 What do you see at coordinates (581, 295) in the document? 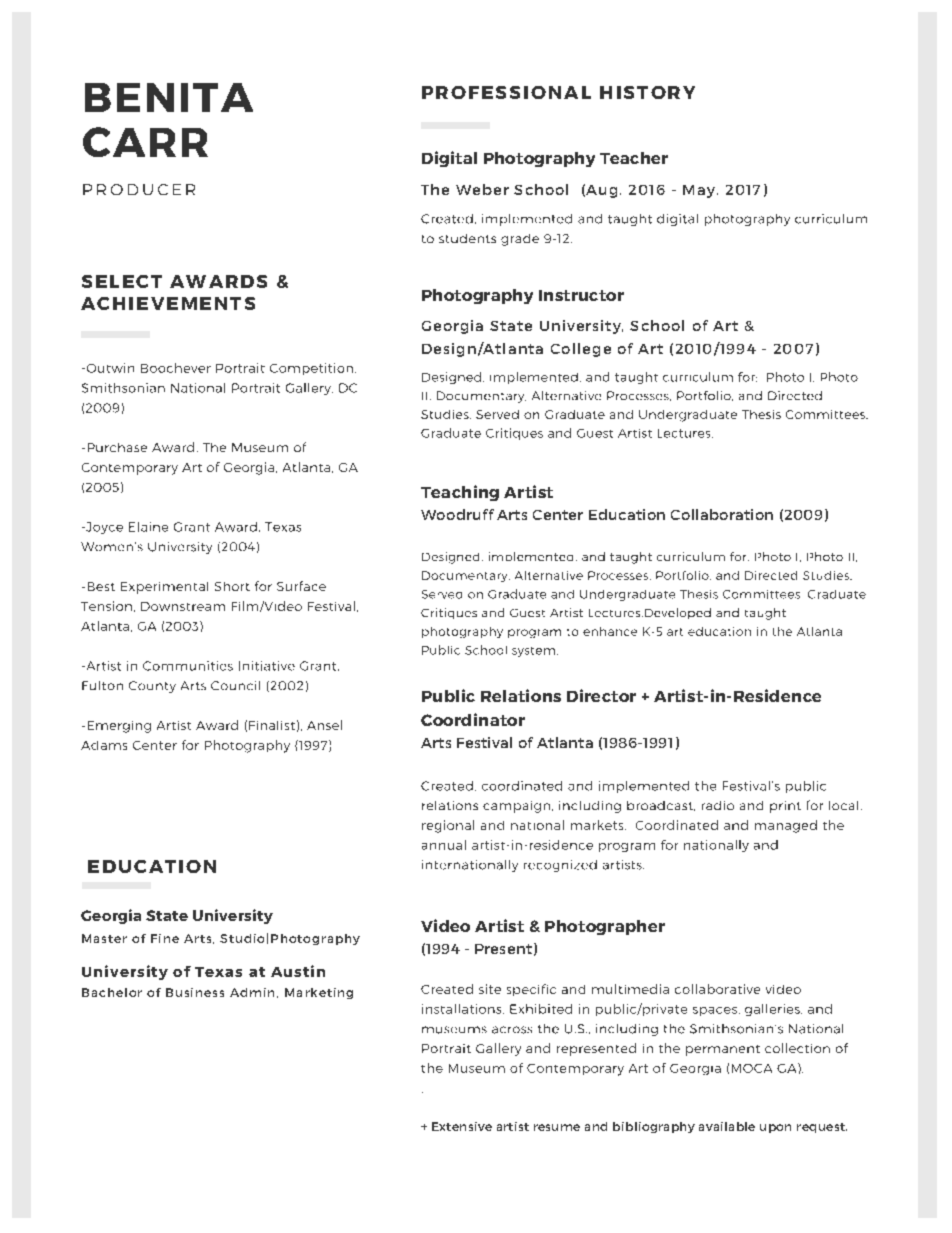
I see `Instructor` at bounding box center [581, 295].
